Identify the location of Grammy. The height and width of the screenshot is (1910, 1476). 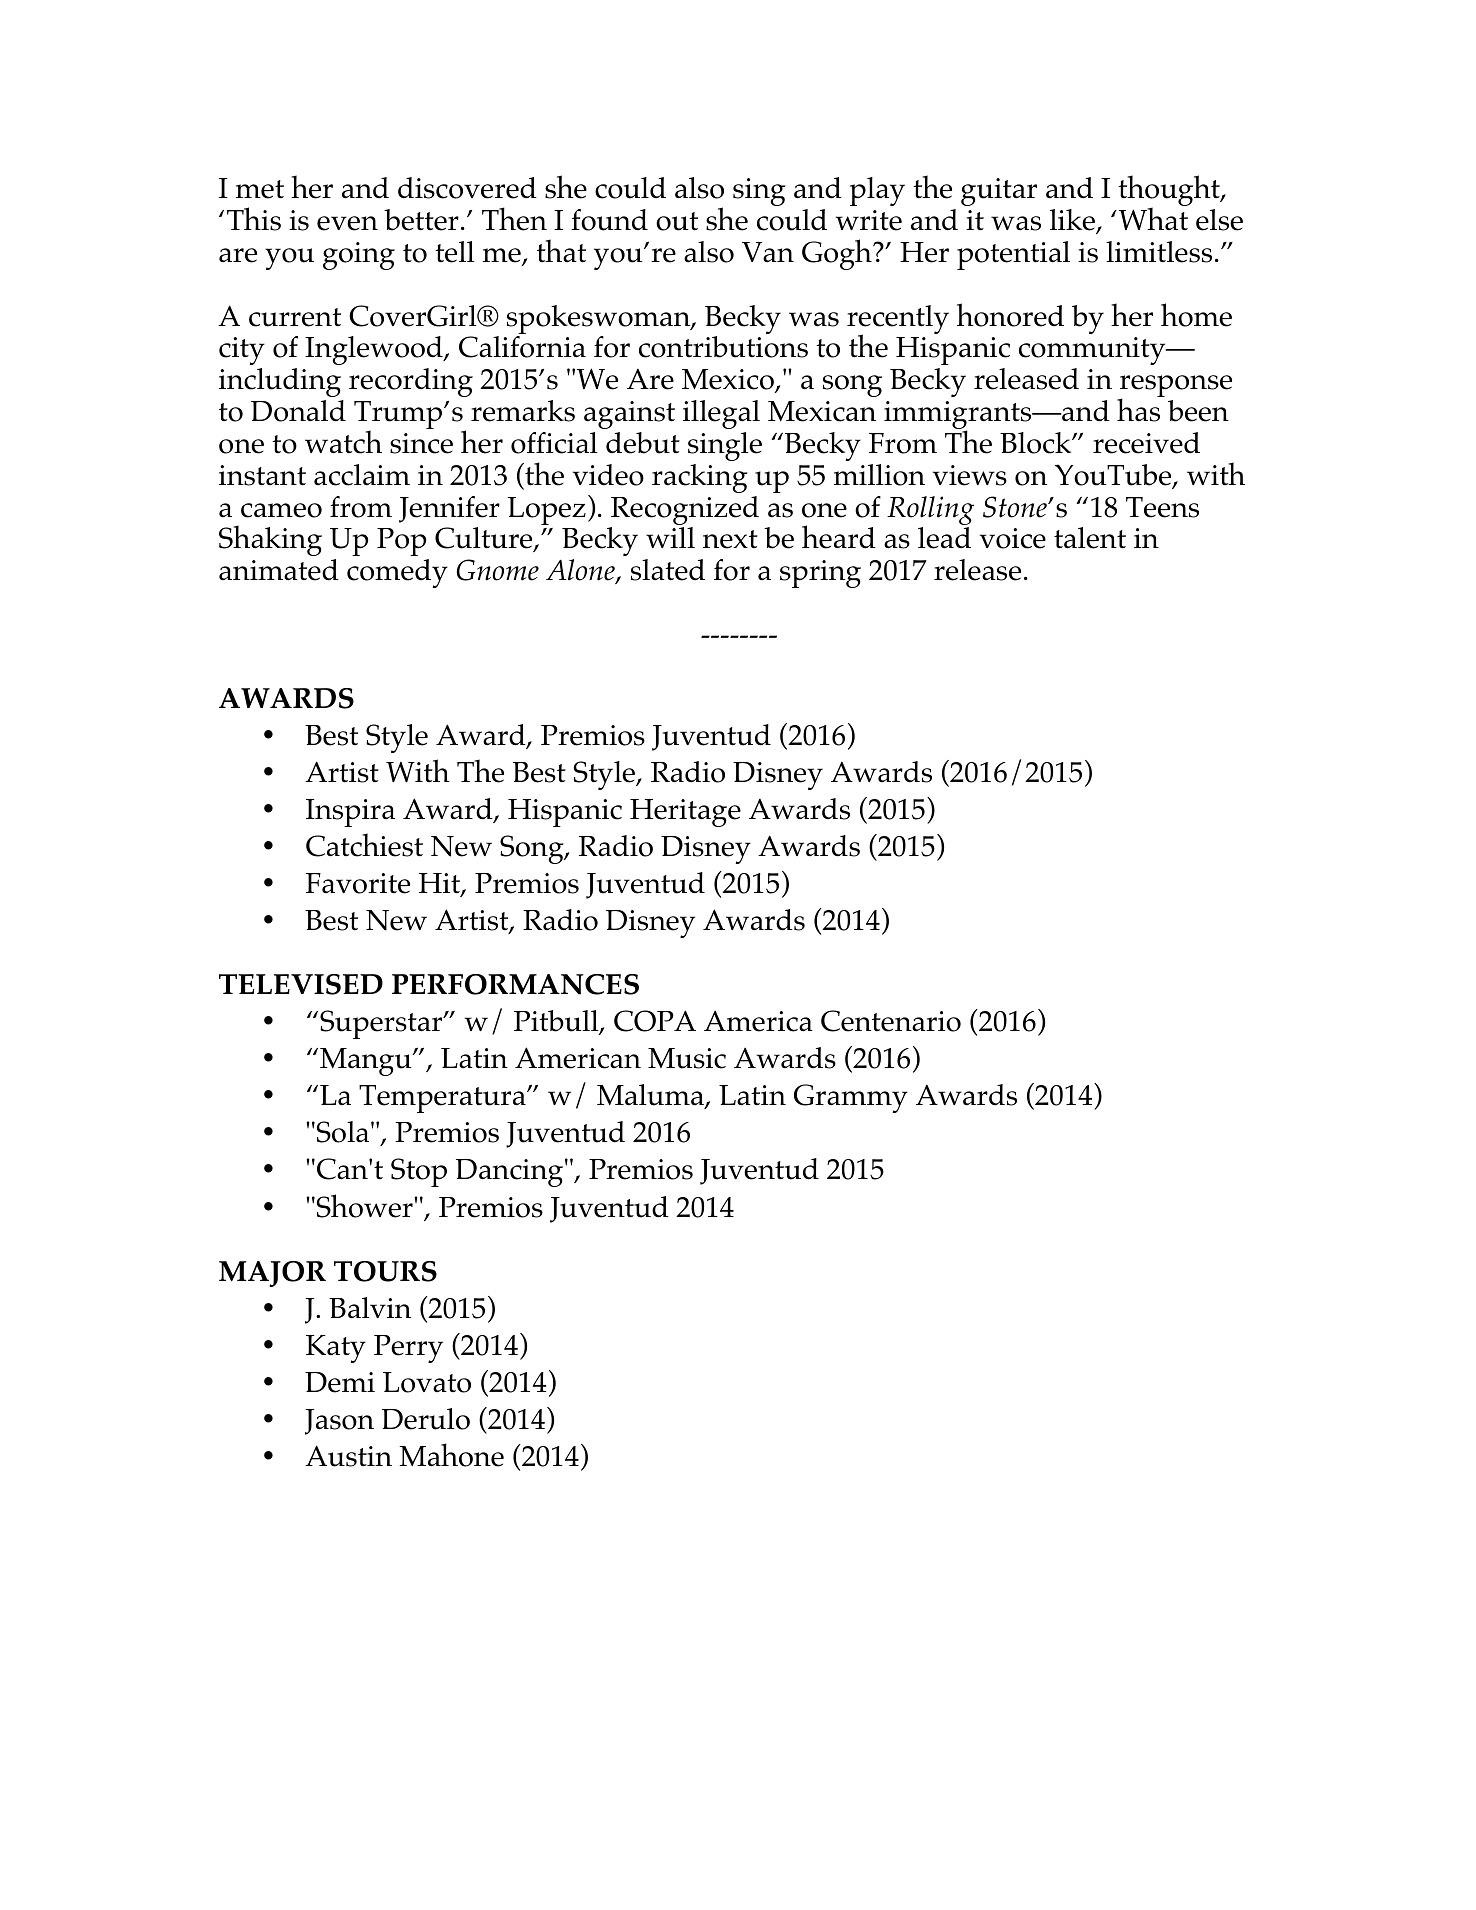
(851, 1098).
